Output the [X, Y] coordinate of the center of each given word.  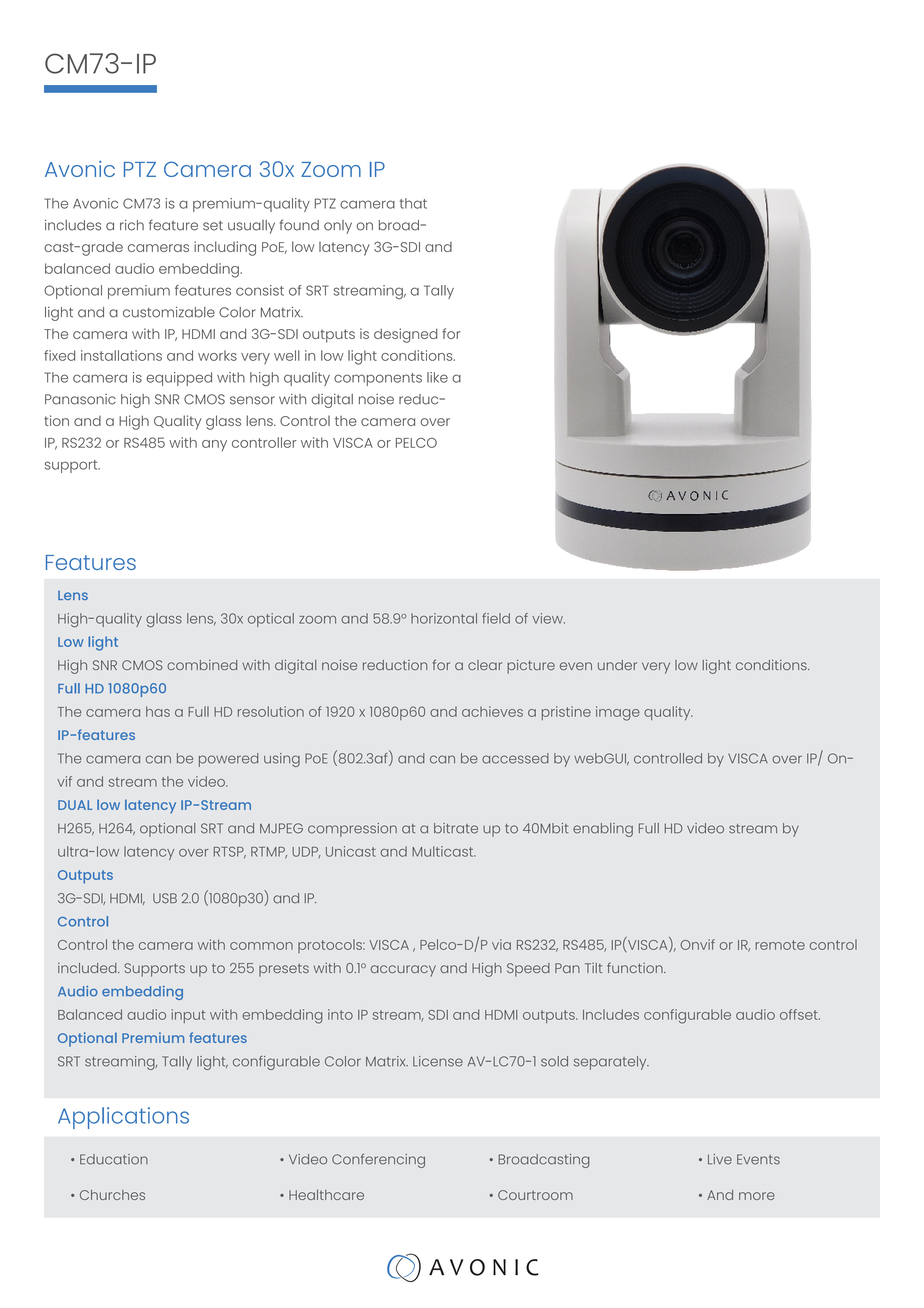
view [548, 618]
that [413, 203]
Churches [112, 1195]
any [214, 445]
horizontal [444, 618]
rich [132, 225]
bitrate [456, 828]
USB [165, 898]
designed [405, 335]
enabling [603, 830]
